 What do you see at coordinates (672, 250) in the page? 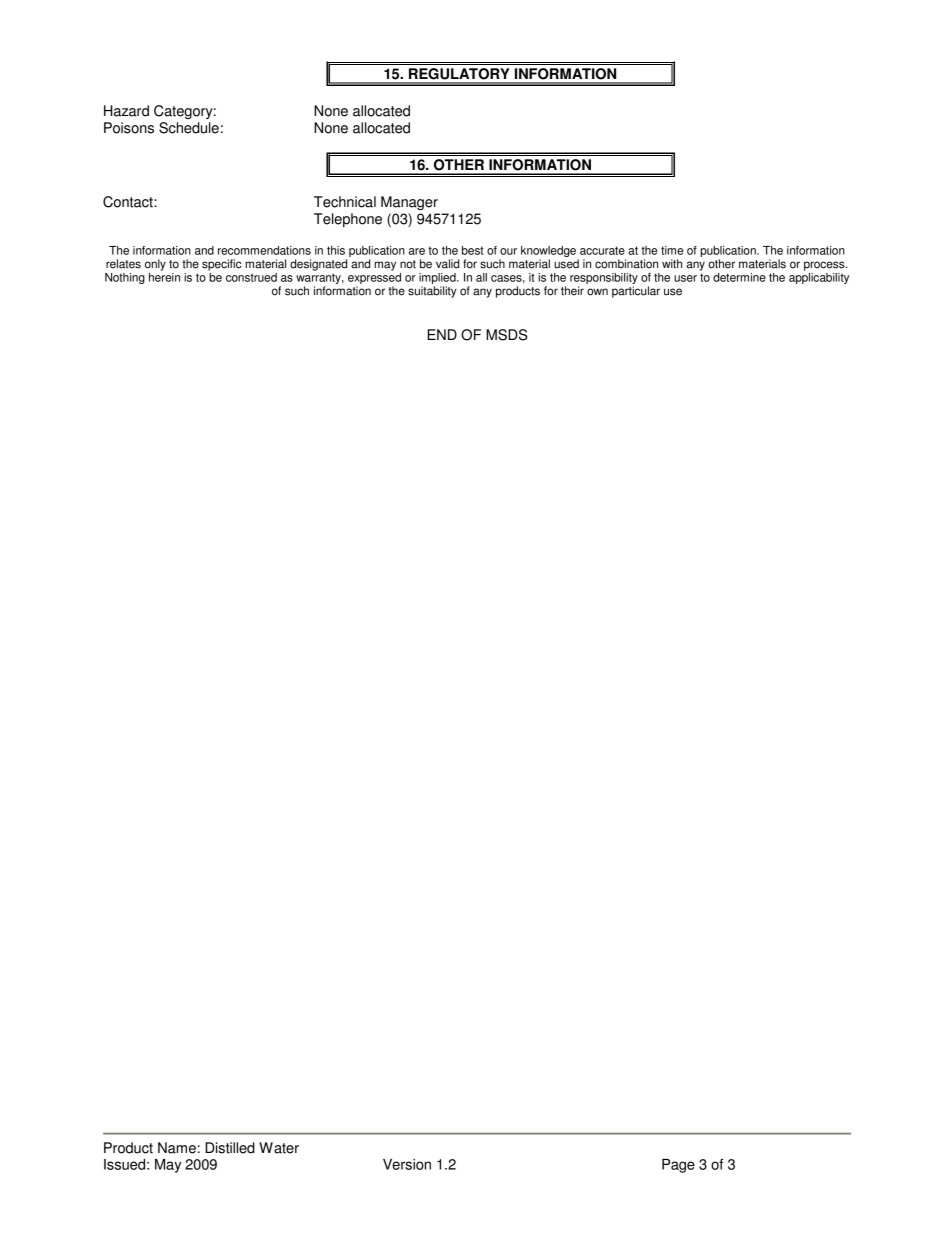
I see `time` at bounding box center [672, 250].
